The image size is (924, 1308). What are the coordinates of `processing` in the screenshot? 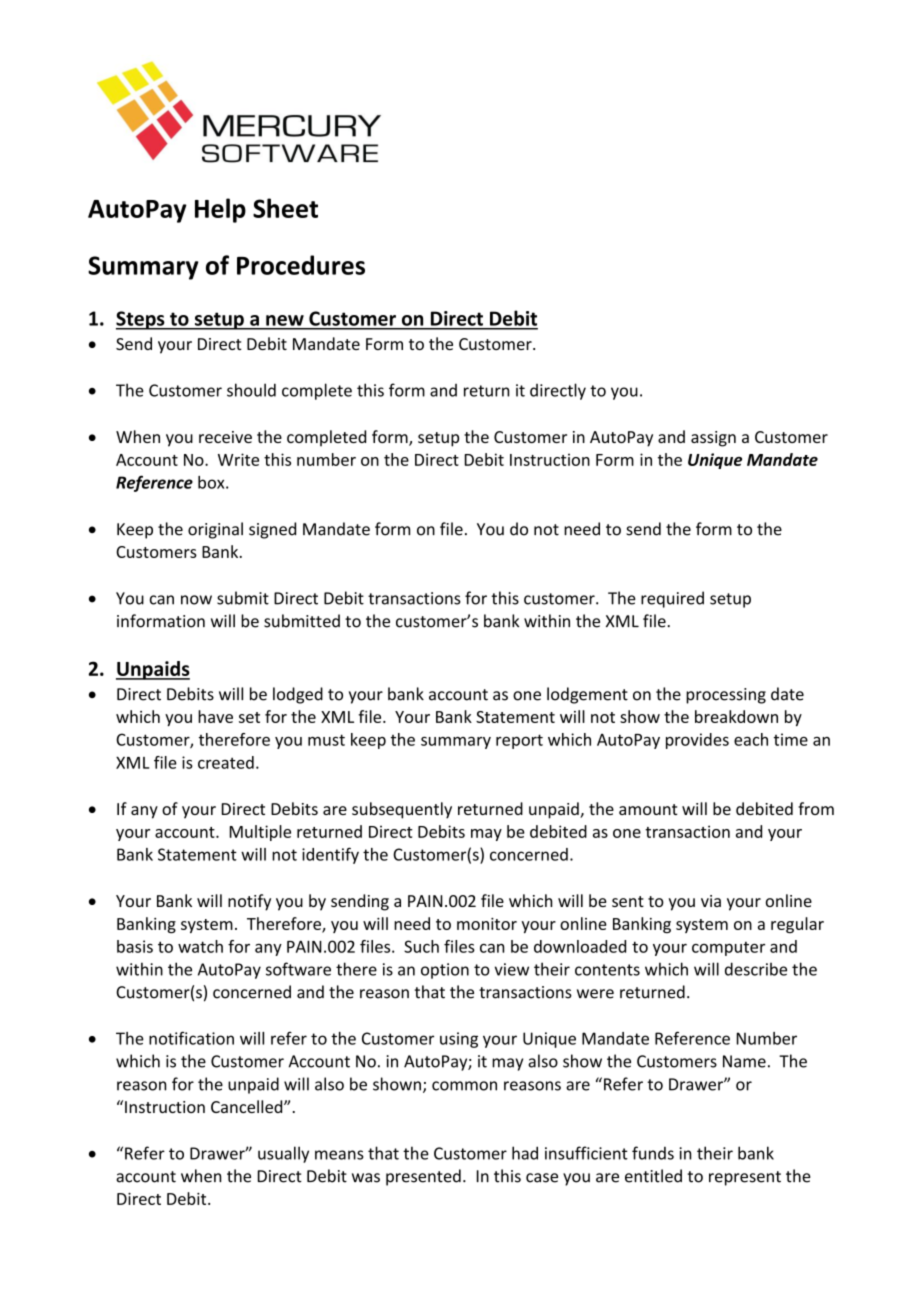 It's located at (726, 696).
